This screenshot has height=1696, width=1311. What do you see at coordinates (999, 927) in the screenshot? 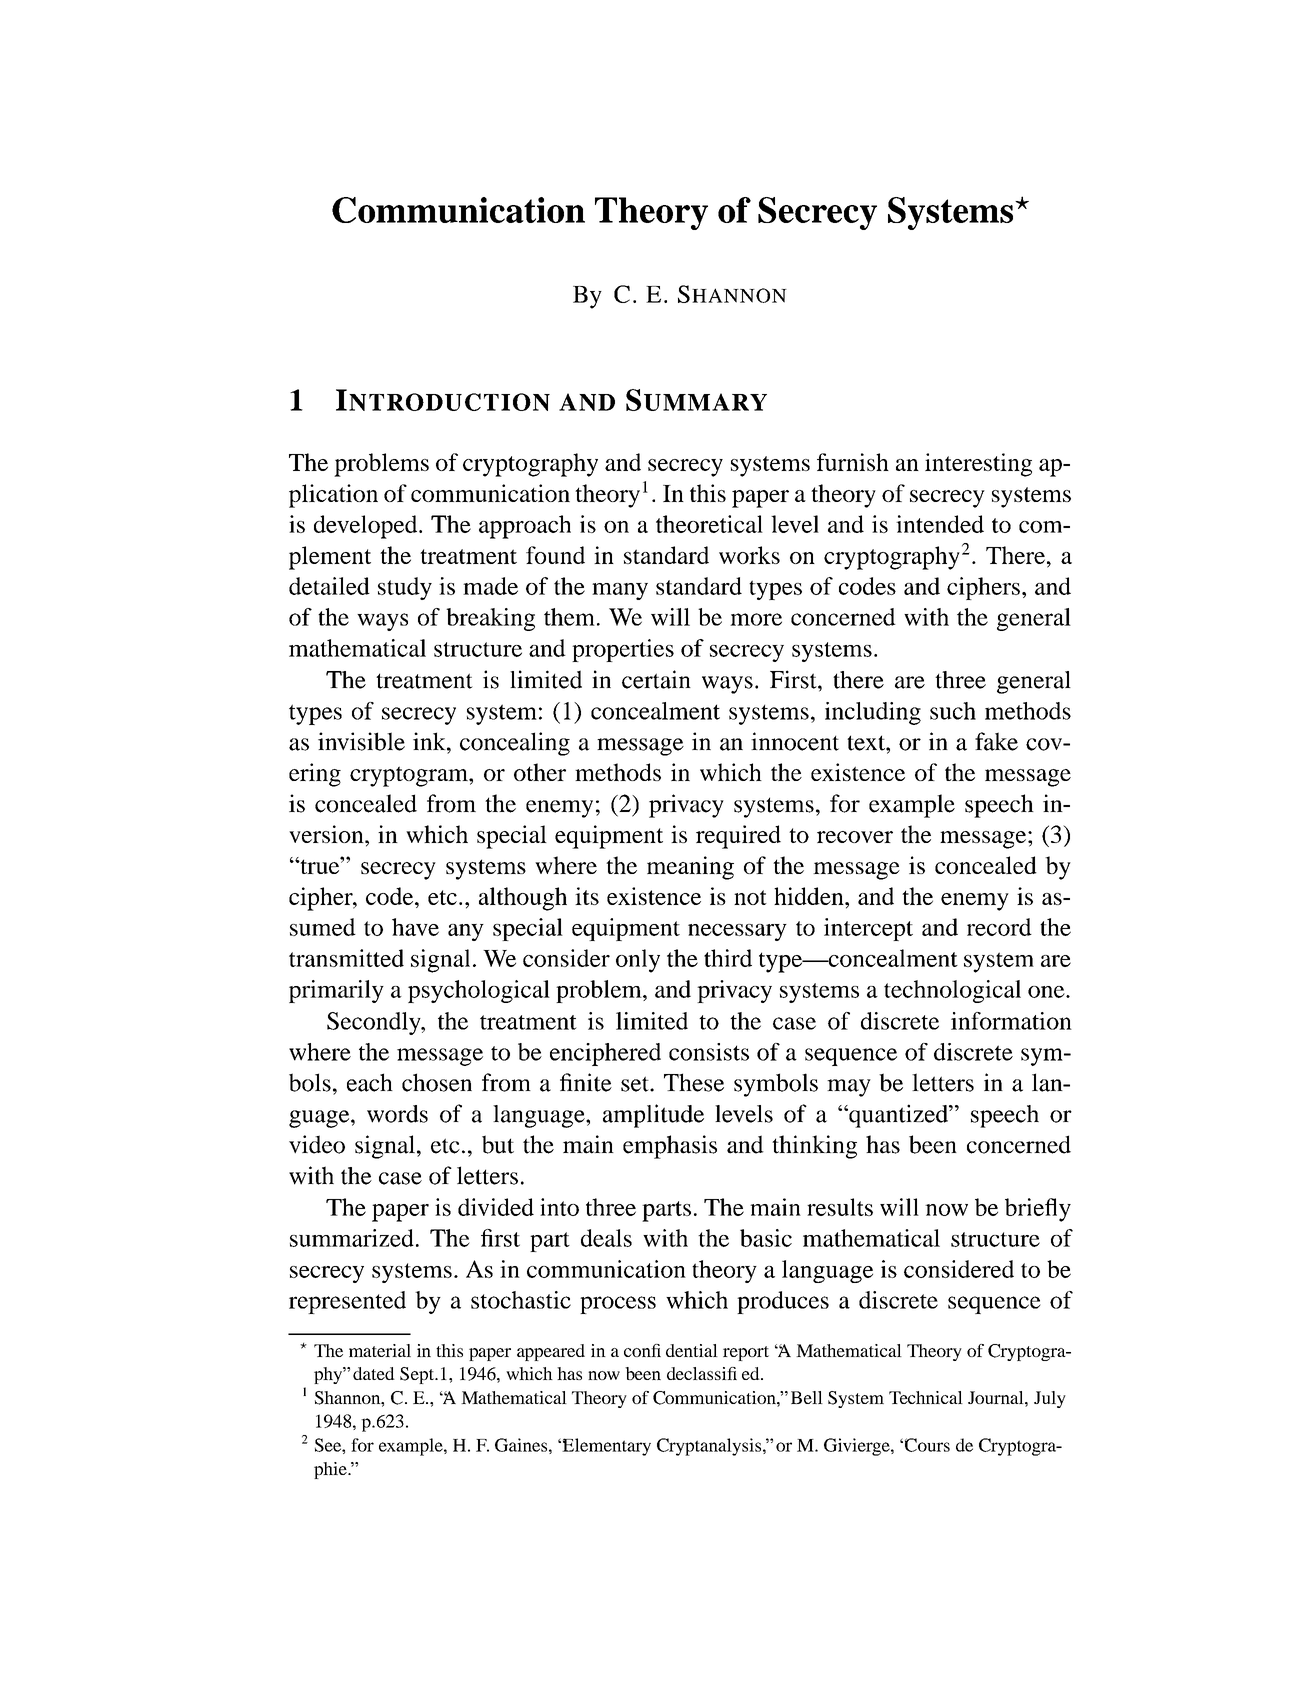
I see `record` at bounding box center [999, 927].
